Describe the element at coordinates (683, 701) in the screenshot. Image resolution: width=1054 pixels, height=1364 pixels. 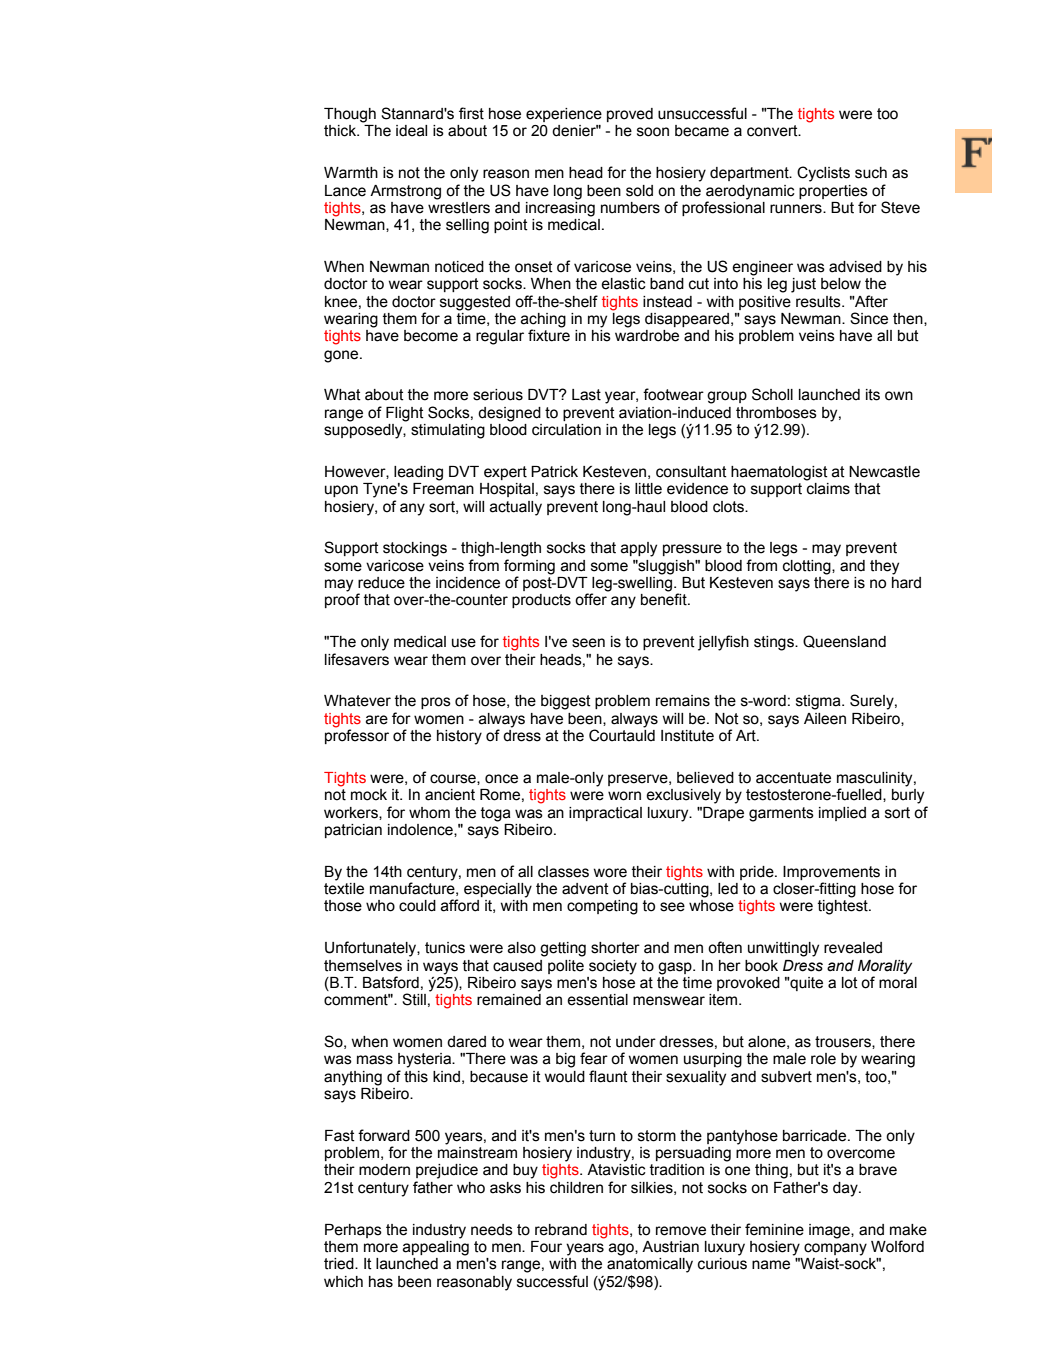
I see `remains` at that location.
